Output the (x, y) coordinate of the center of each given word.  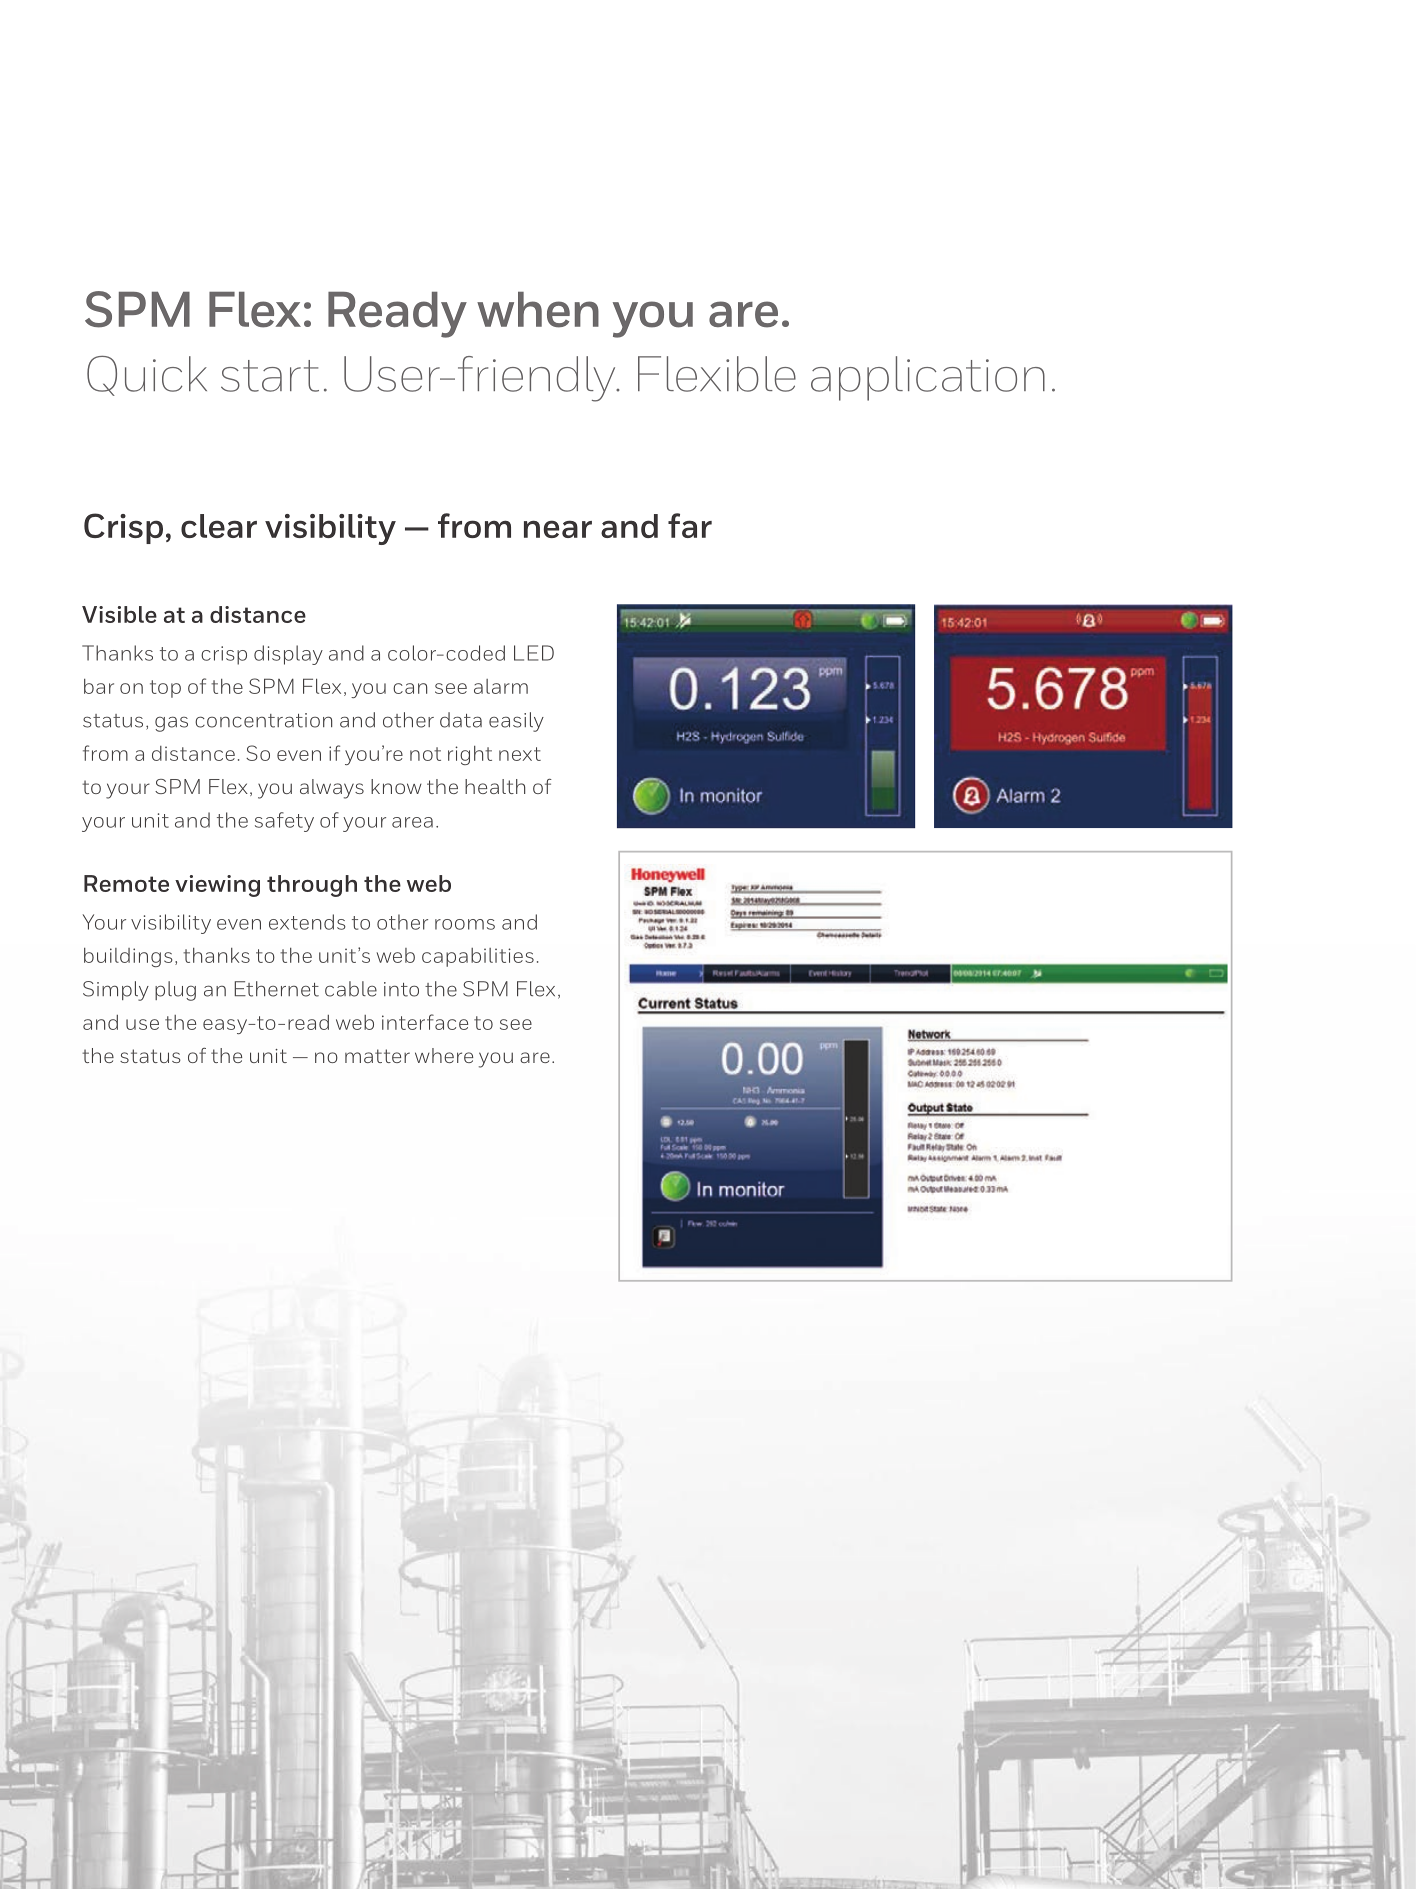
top (165, 689)
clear (219, 526)
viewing (217, 886)
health (495, 786)
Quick (147, 376)
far (690, 525)
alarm (501, 686)
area (412, 822)
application (928, 378)
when (538, 310)
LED (534, 653)
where (444, 1055)
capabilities (478, 957)
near (558, 529)
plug (175, 991)
